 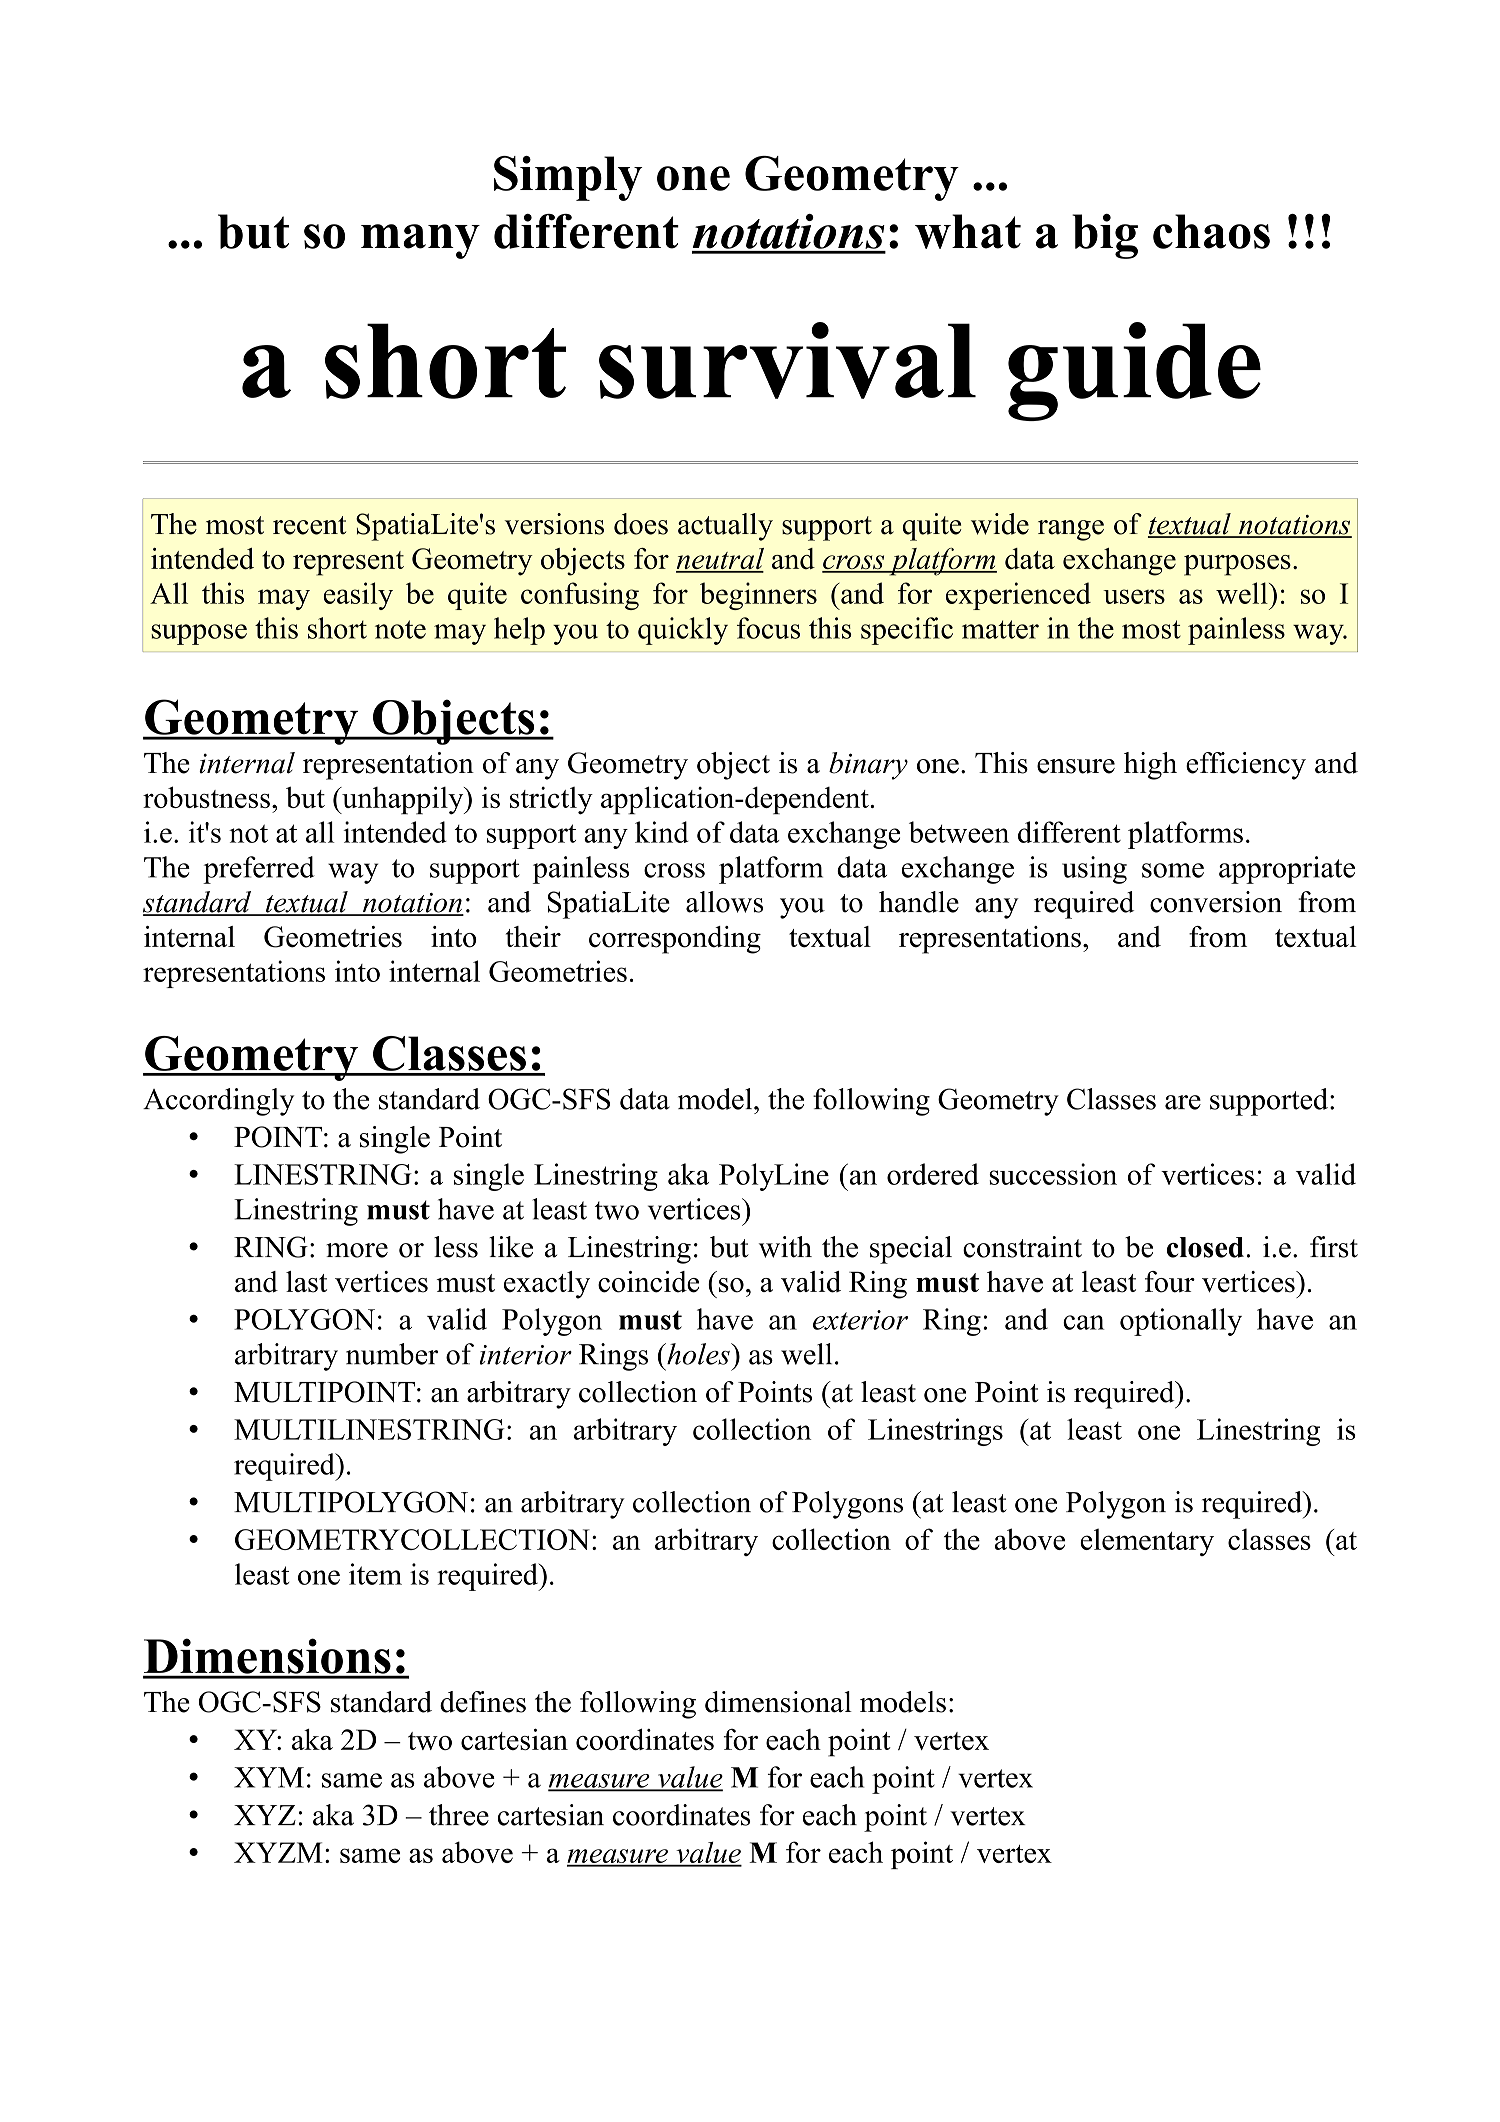 I want to click on three, so click(x=459, y=1815).
